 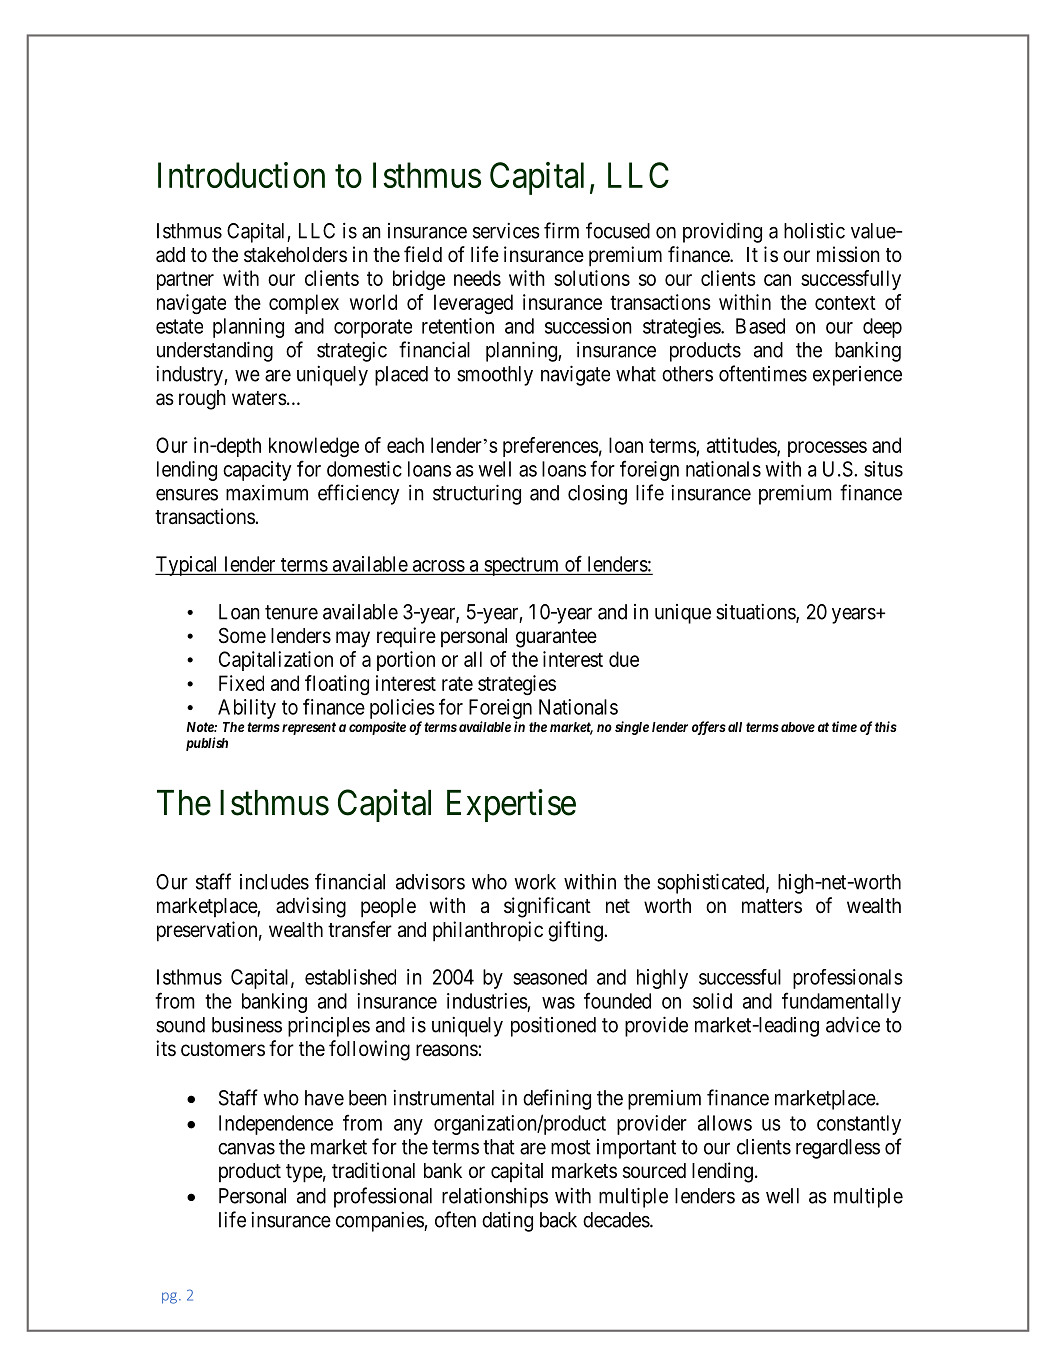 I want to click on work, so click(x=535, y=882).
